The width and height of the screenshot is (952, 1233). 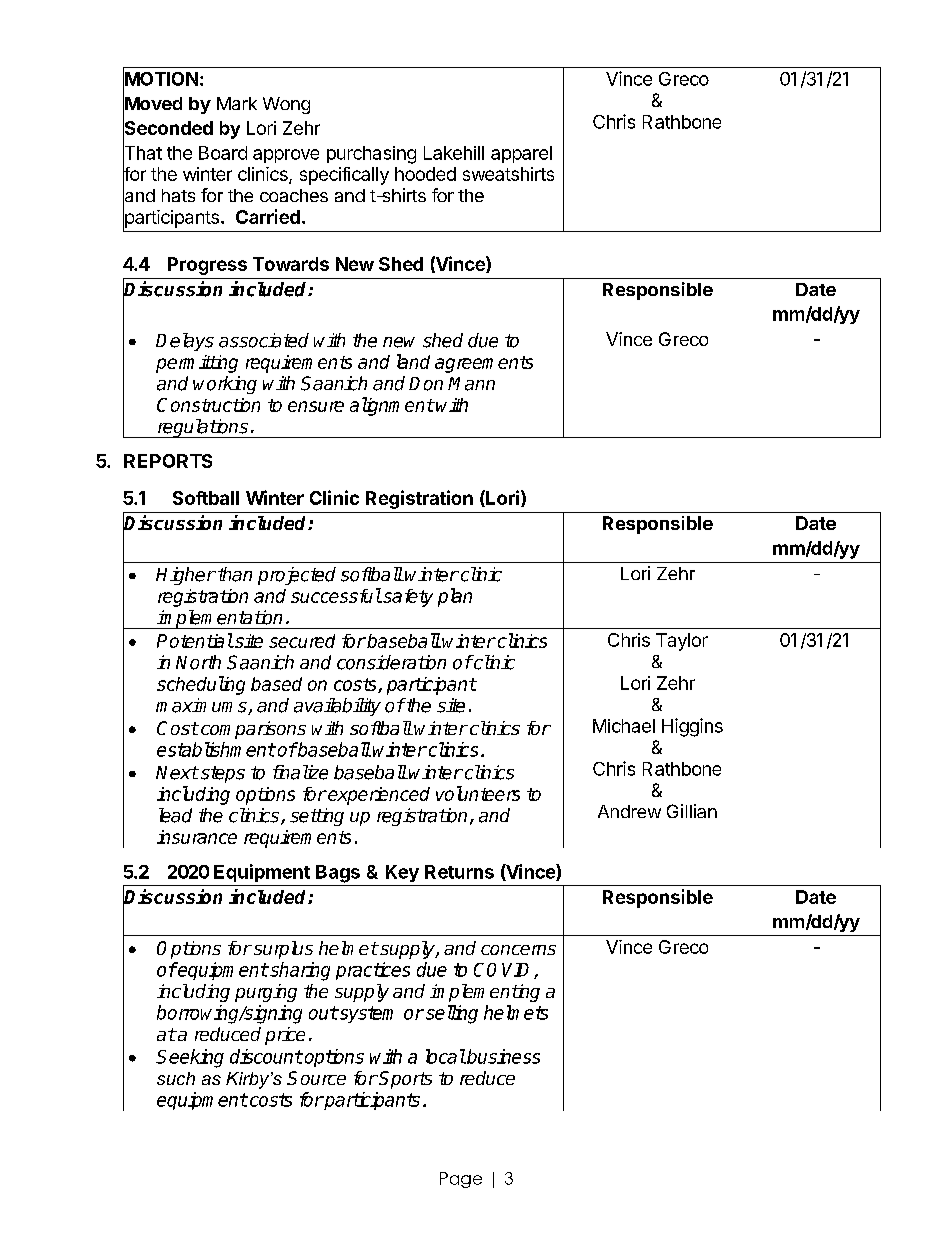 I want to click on Don, so click(x=426, y=384).
